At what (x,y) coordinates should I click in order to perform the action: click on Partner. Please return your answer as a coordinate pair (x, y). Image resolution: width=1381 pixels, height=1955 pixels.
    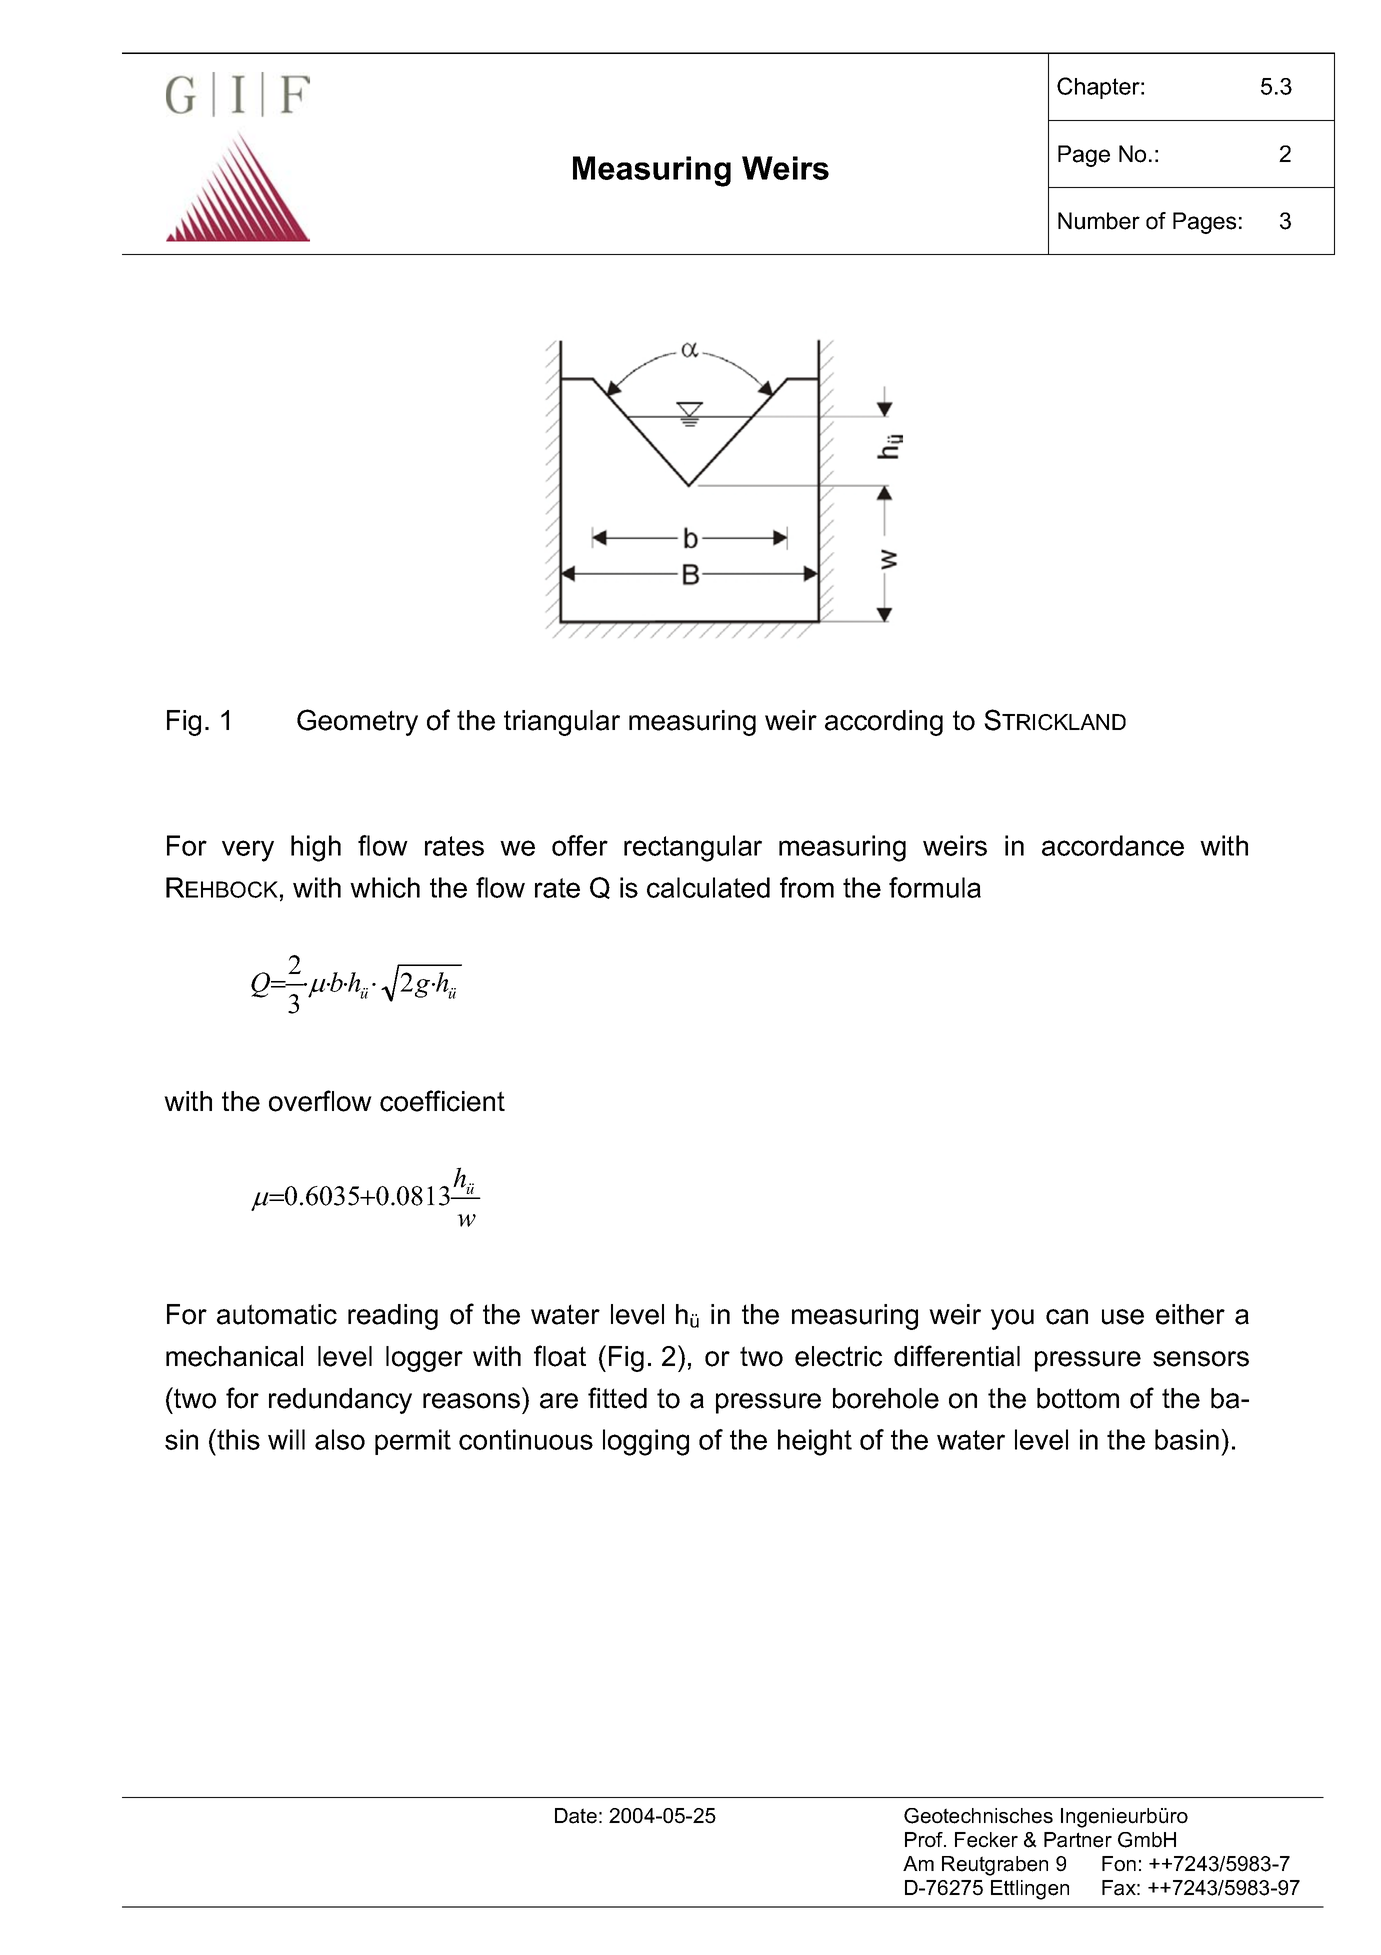
    Looking at the image, I should click on (1078, 1840).
